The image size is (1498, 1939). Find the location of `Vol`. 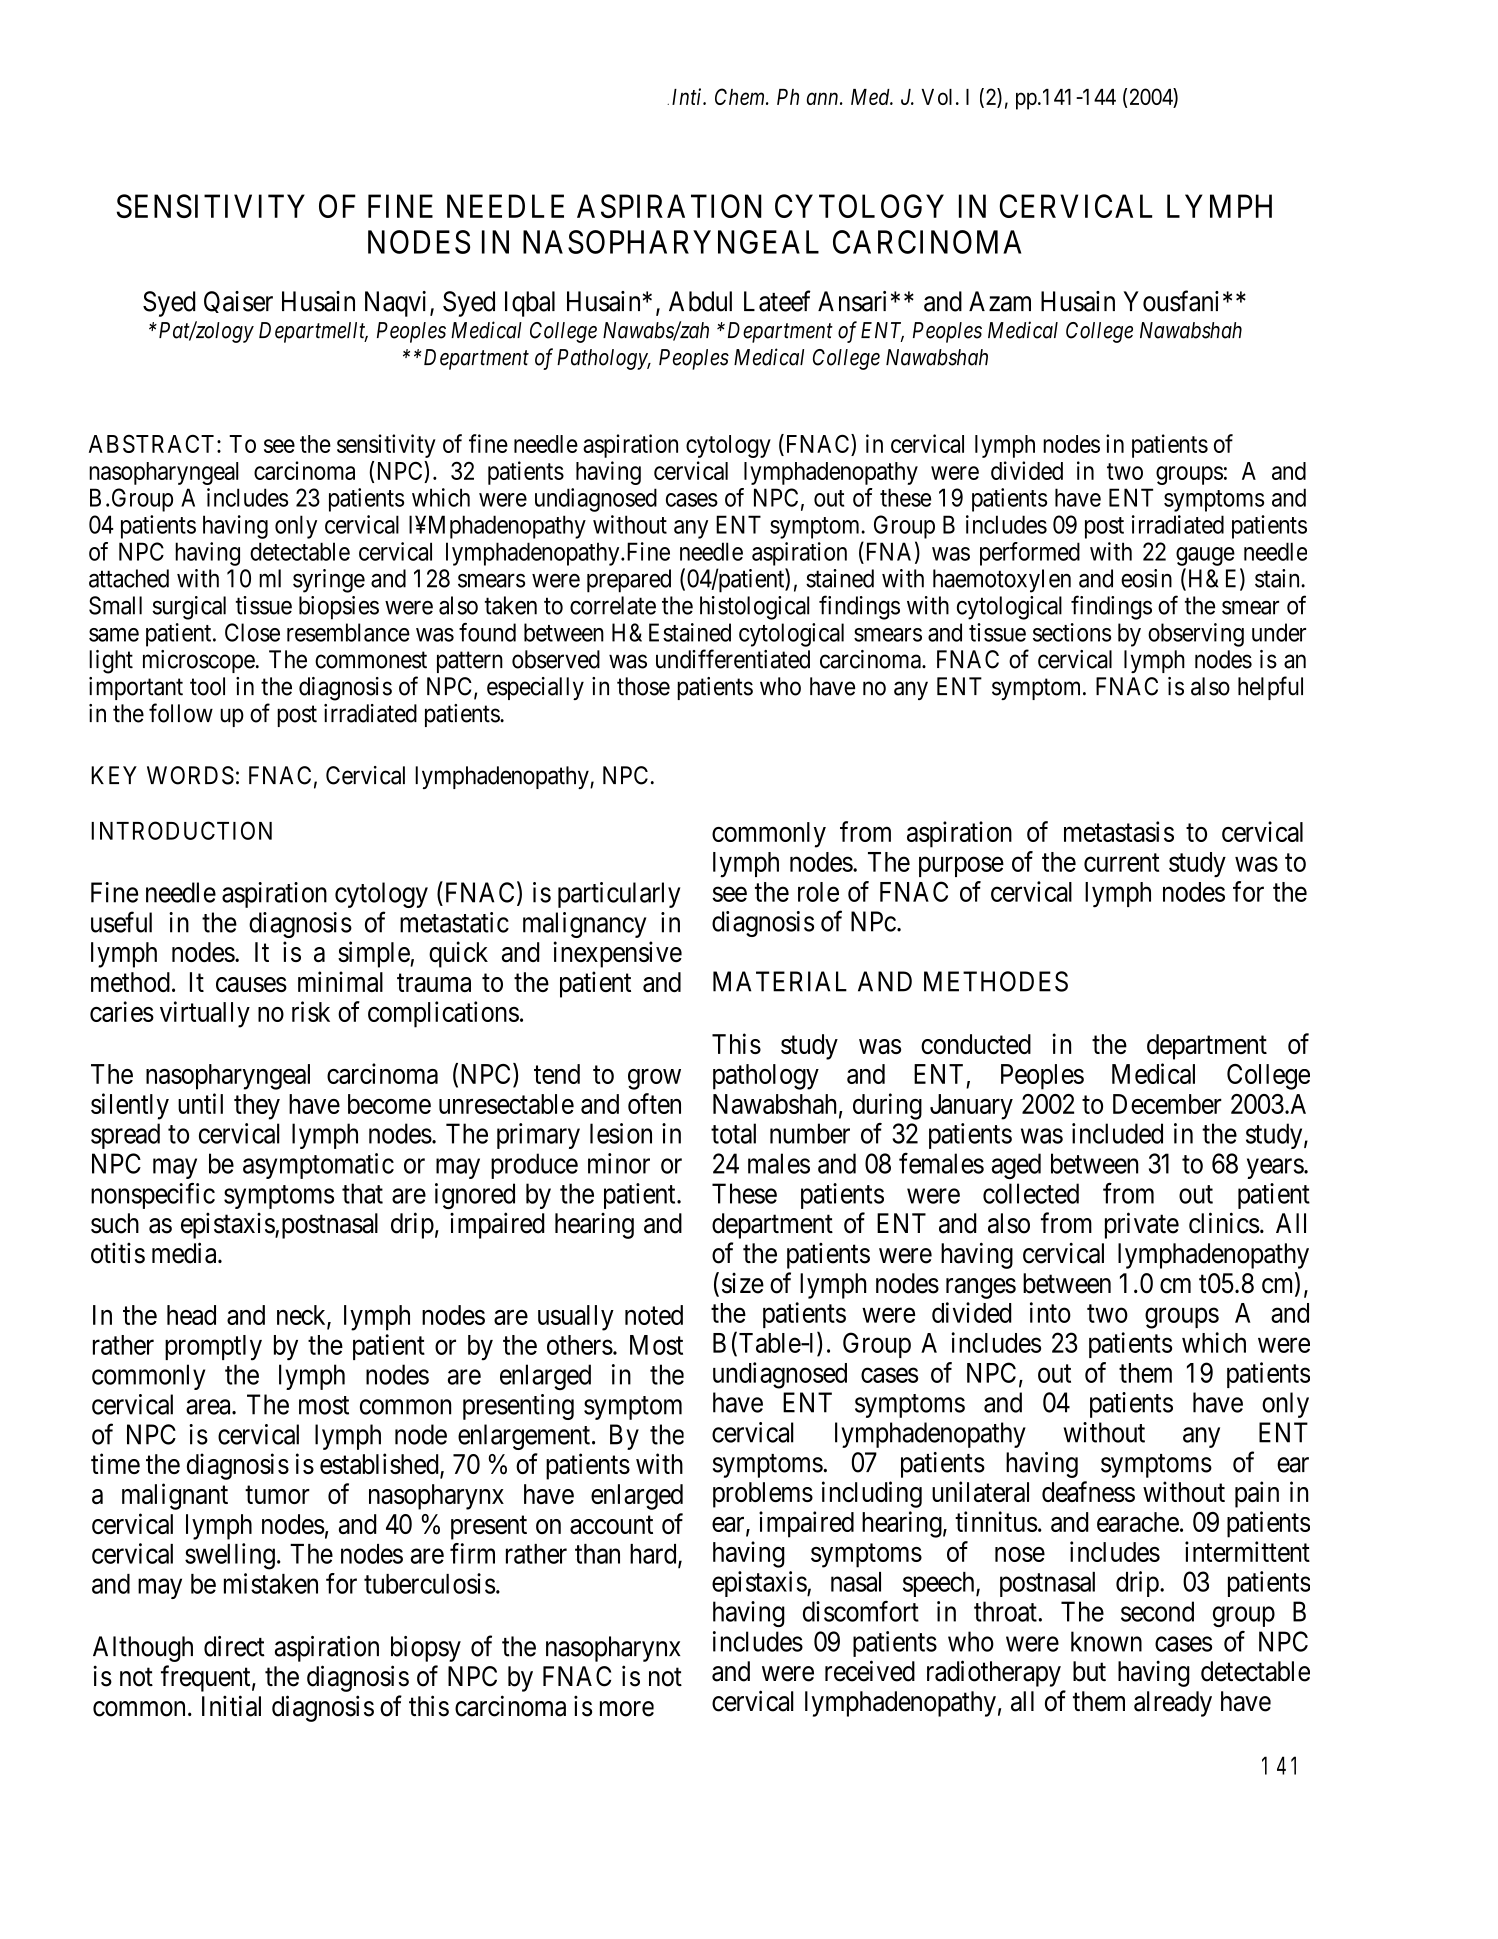

Vol is located at coordinates (937, 97).
